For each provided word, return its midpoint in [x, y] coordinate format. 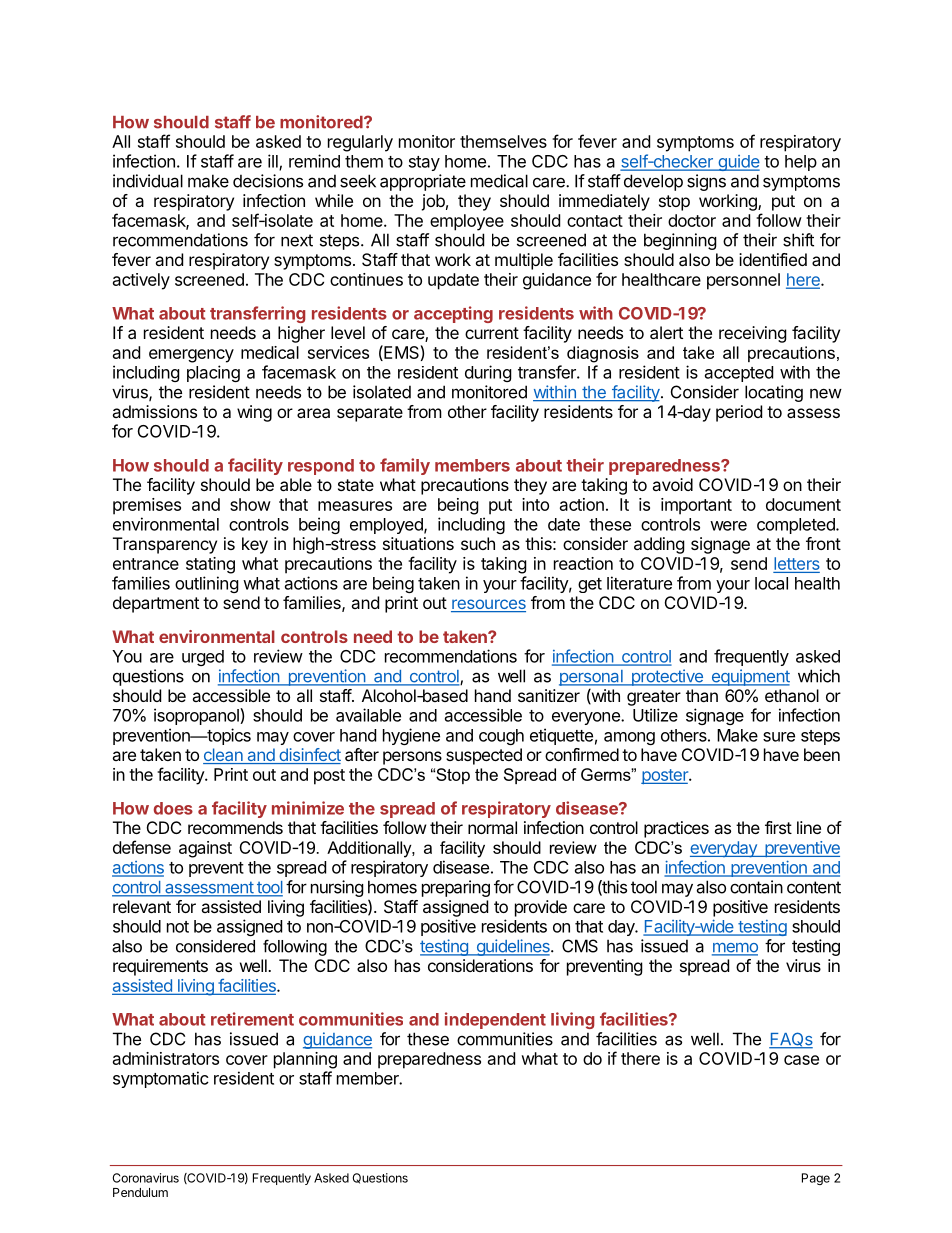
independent [495, 1020]
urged [203, 658]
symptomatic [161, 1079]
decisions [268, 181]
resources [488, 605]
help [801, 163]
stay [424, 163]
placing [213, 373]
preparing [456, 888]
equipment [749, 677]
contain [756, 887]
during [488, 373]
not [178, 927]
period [739, 413]
